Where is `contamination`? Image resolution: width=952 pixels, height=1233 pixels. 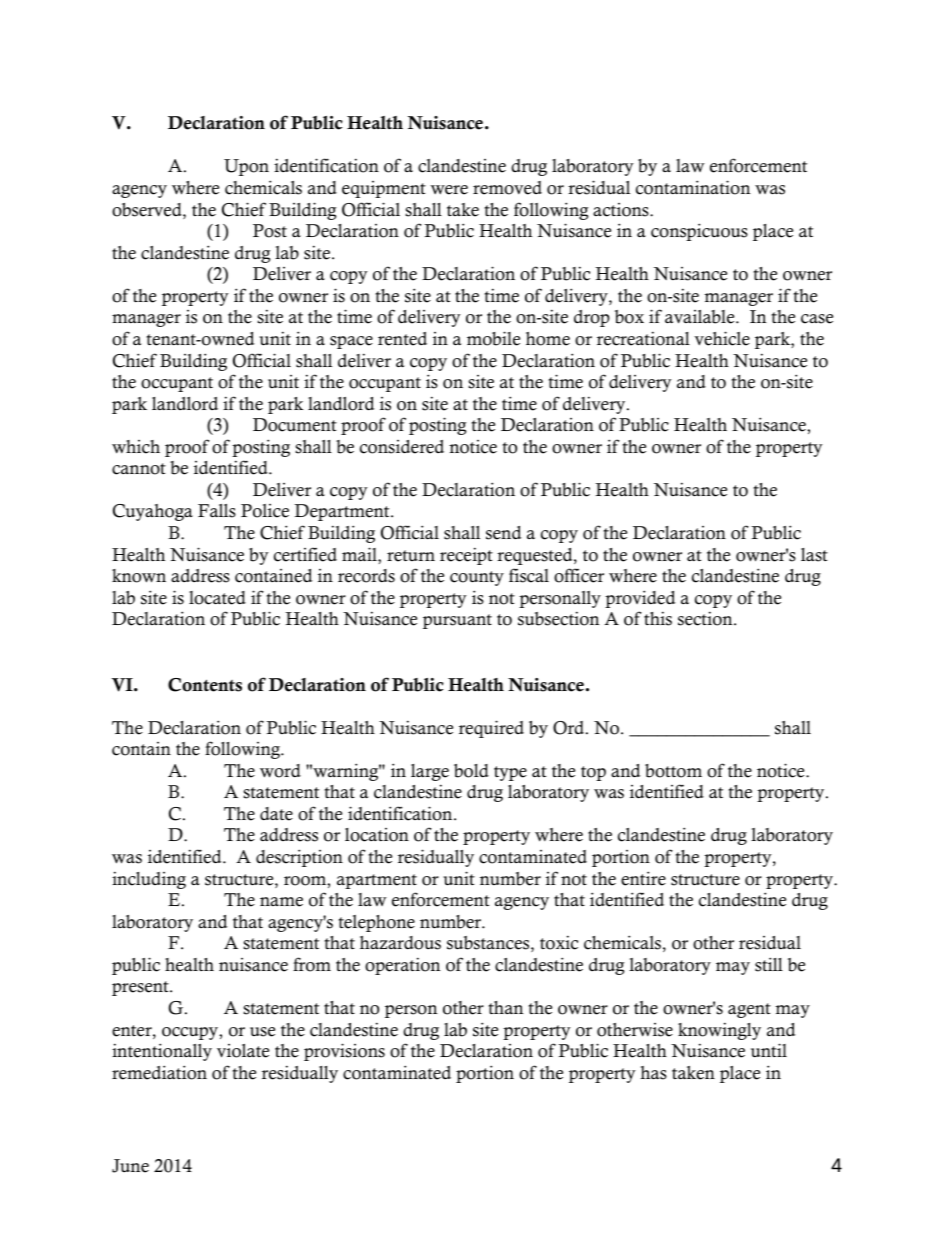
contamination is located at coordinates (693, 187).
